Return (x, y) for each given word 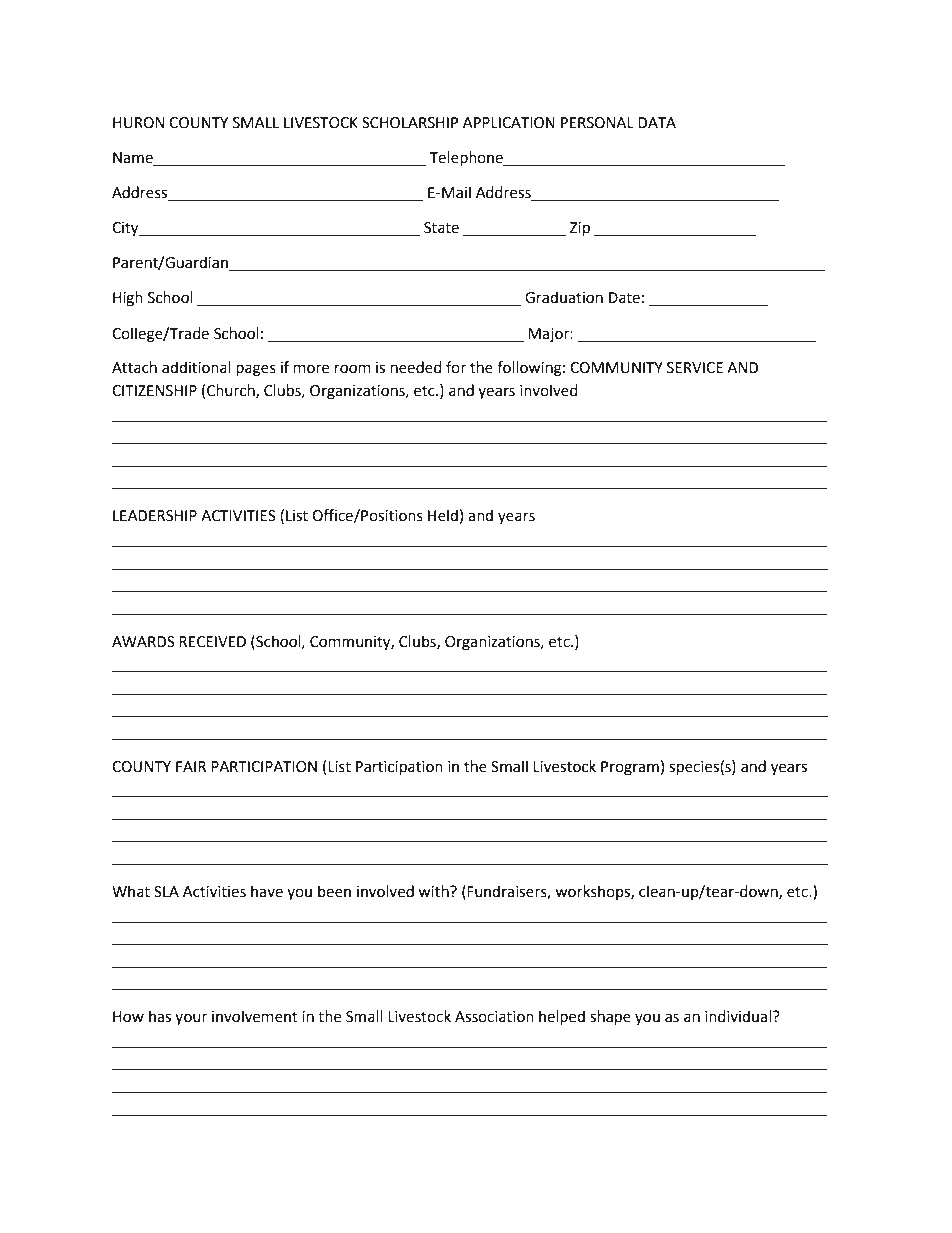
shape (610, 1018)
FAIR (191, 766)
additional (196, 367)
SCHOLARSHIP (410, 123)
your (191, 1019)
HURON (138, 123)
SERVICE (695, 368)
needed (416, 367)
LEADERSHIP (155, 516)
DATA (657, 122)
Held (443, 515)
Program (630, 768)
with (434, 891)
